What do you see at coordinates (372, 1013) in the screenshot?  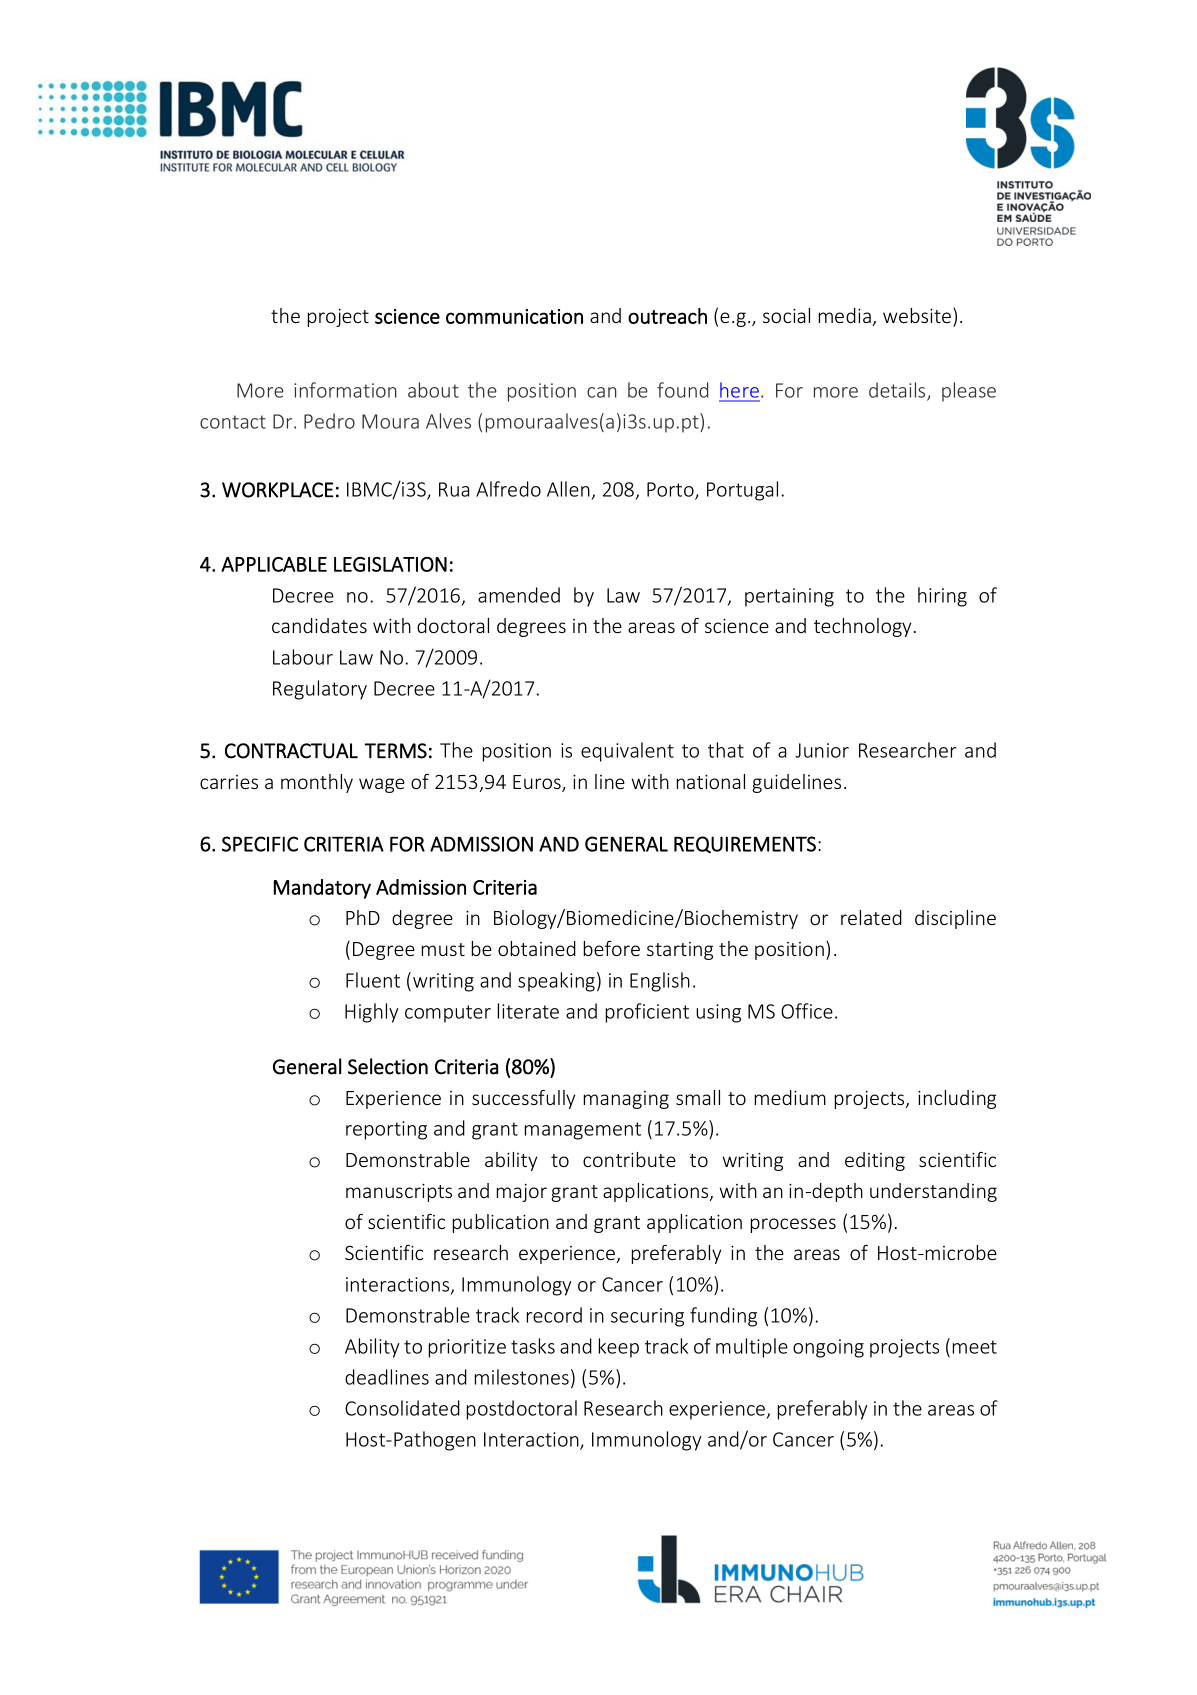 I see `Highly` at bounding box center [372, 1013].
